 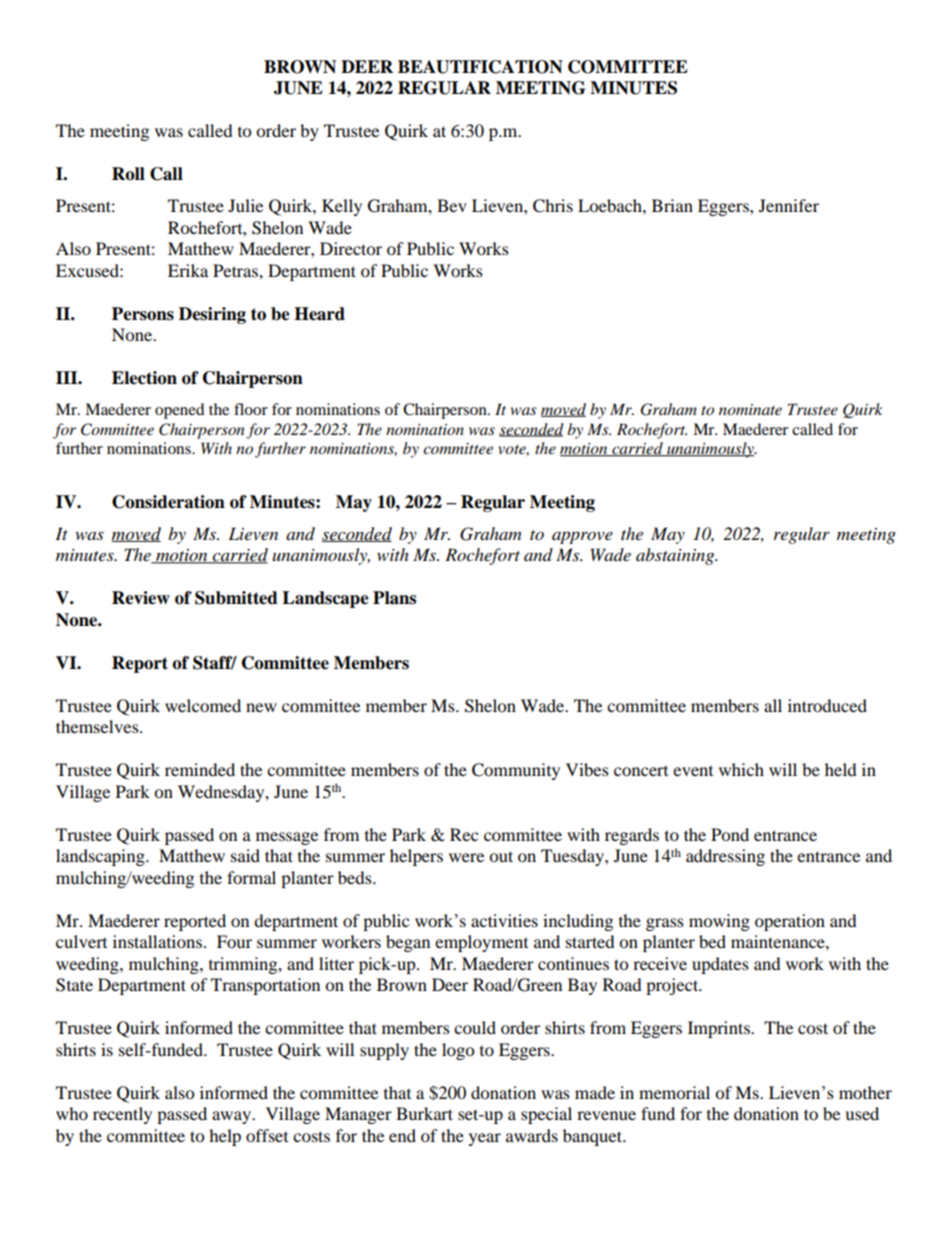 I want to click on opened, so click(x=179, y=411).
